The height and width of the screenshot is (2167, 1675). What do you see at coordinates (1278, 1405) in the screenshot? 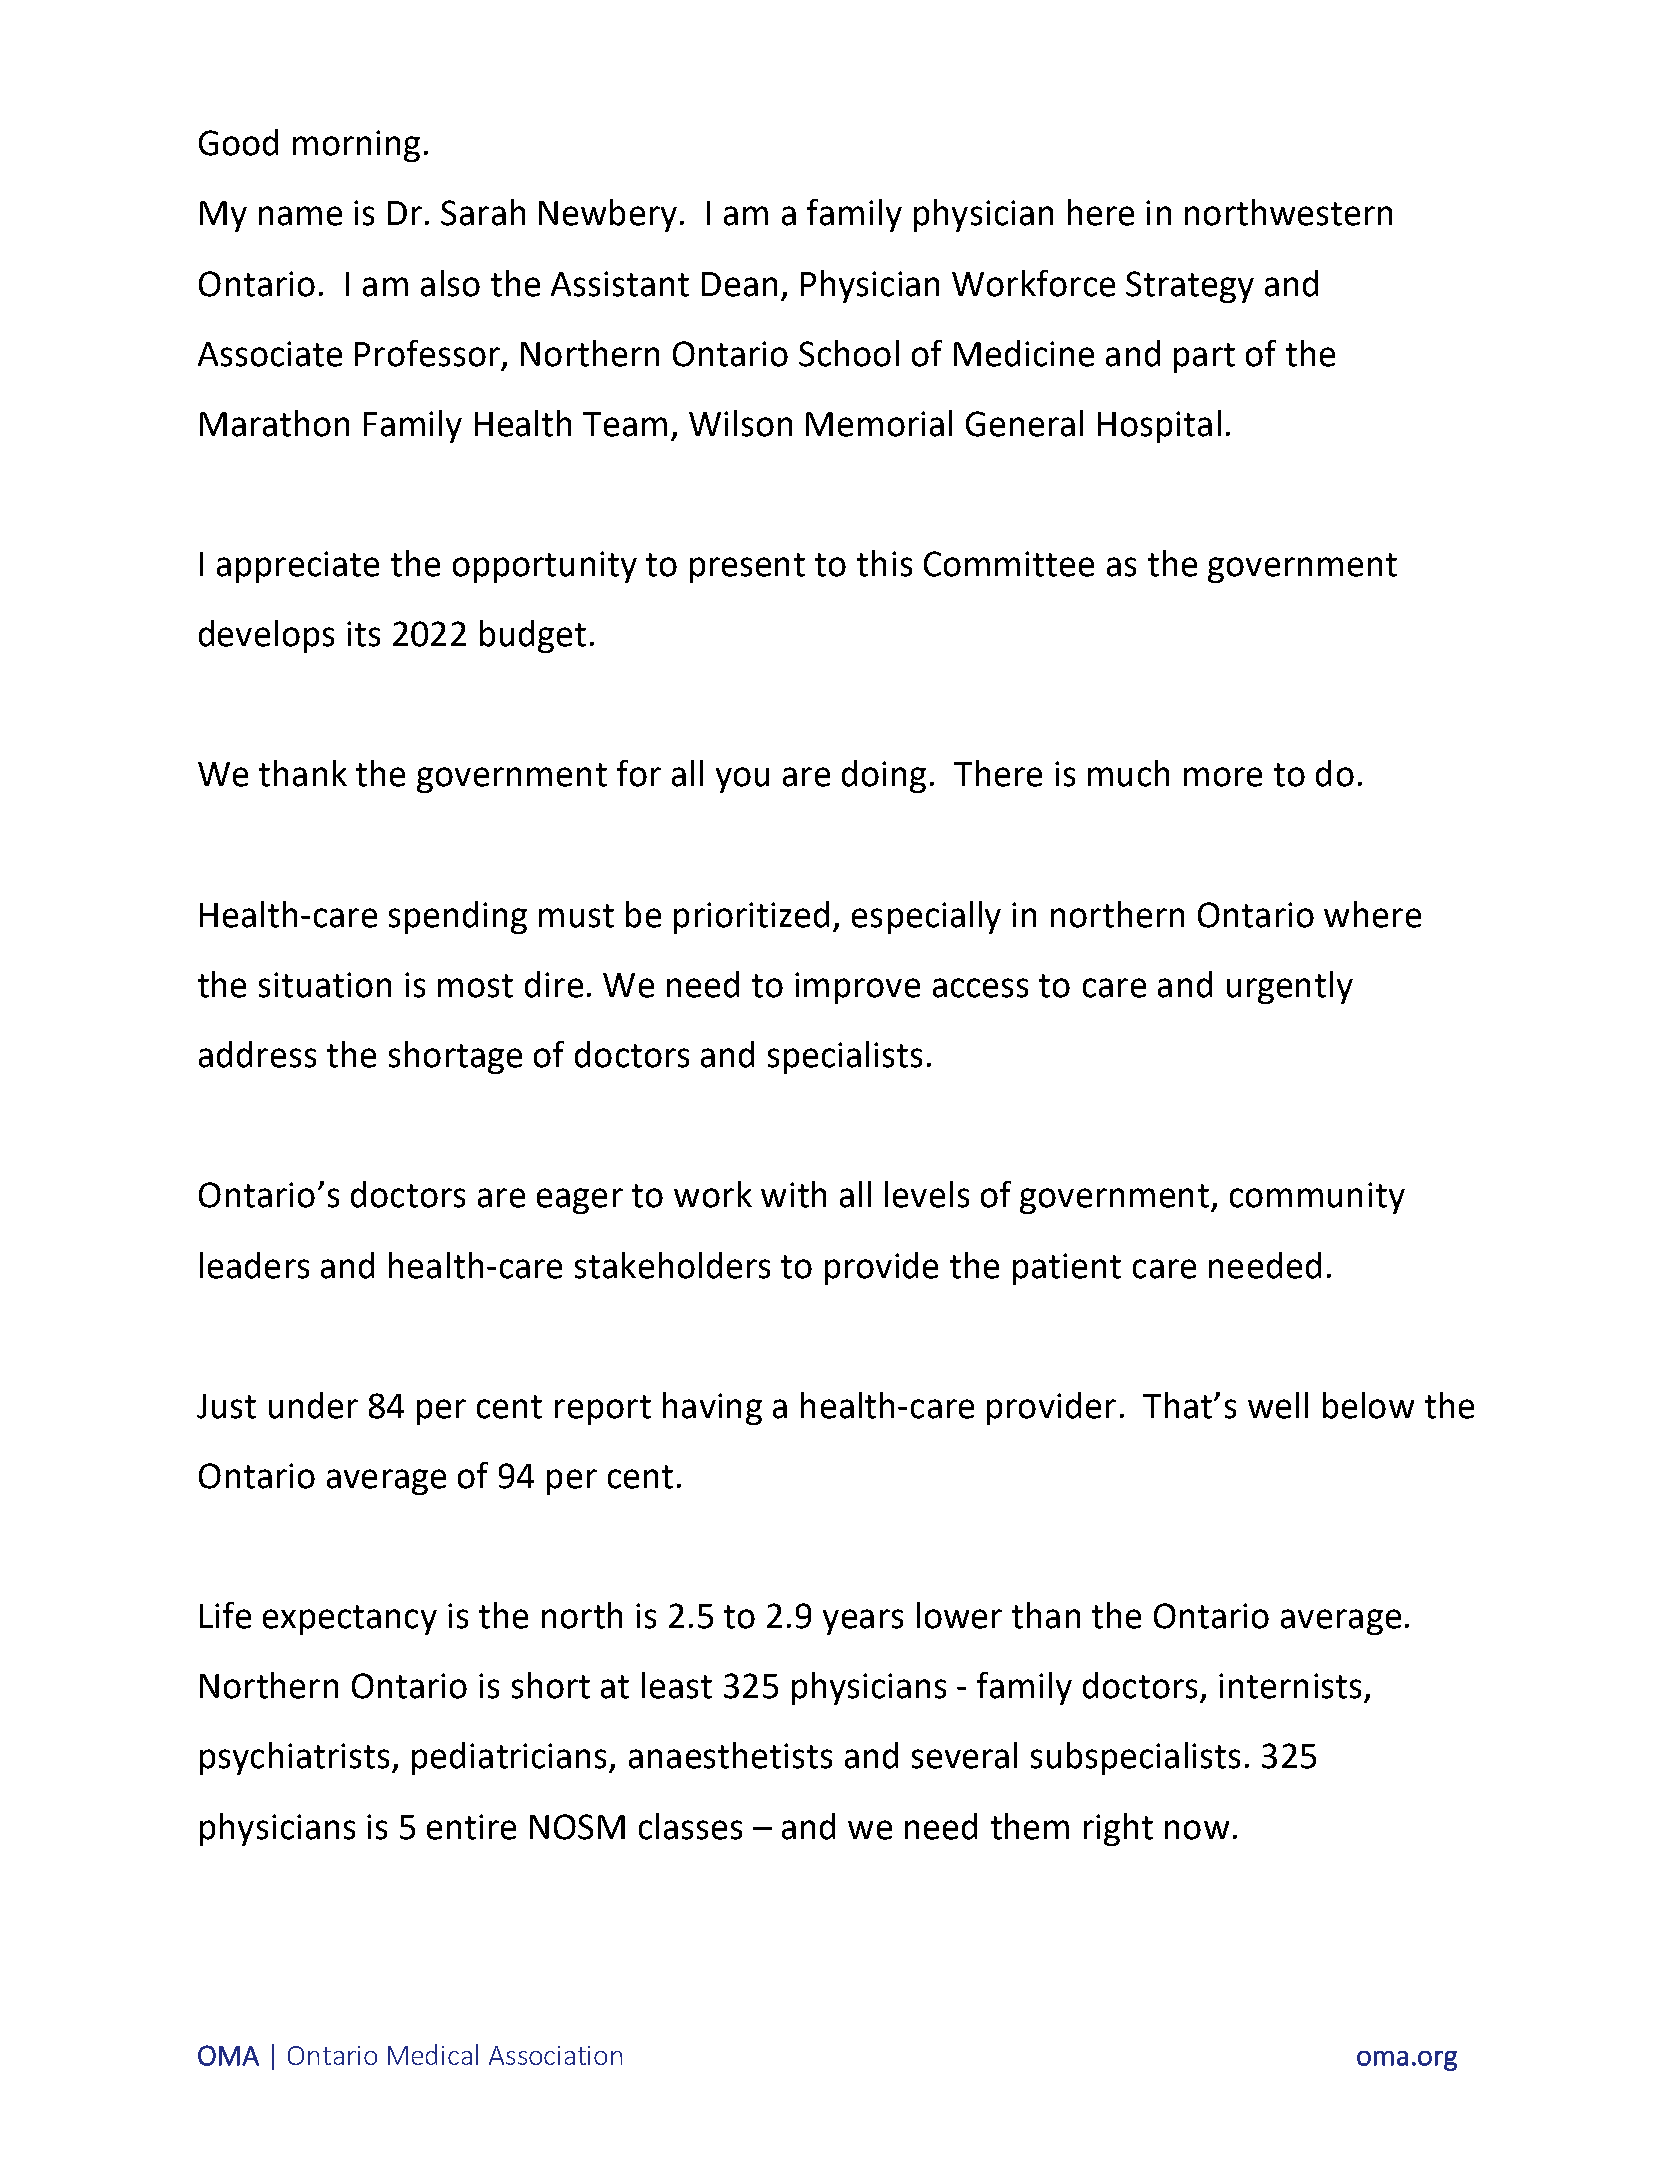
I see `well` at bounding box center [1278, 1405].
